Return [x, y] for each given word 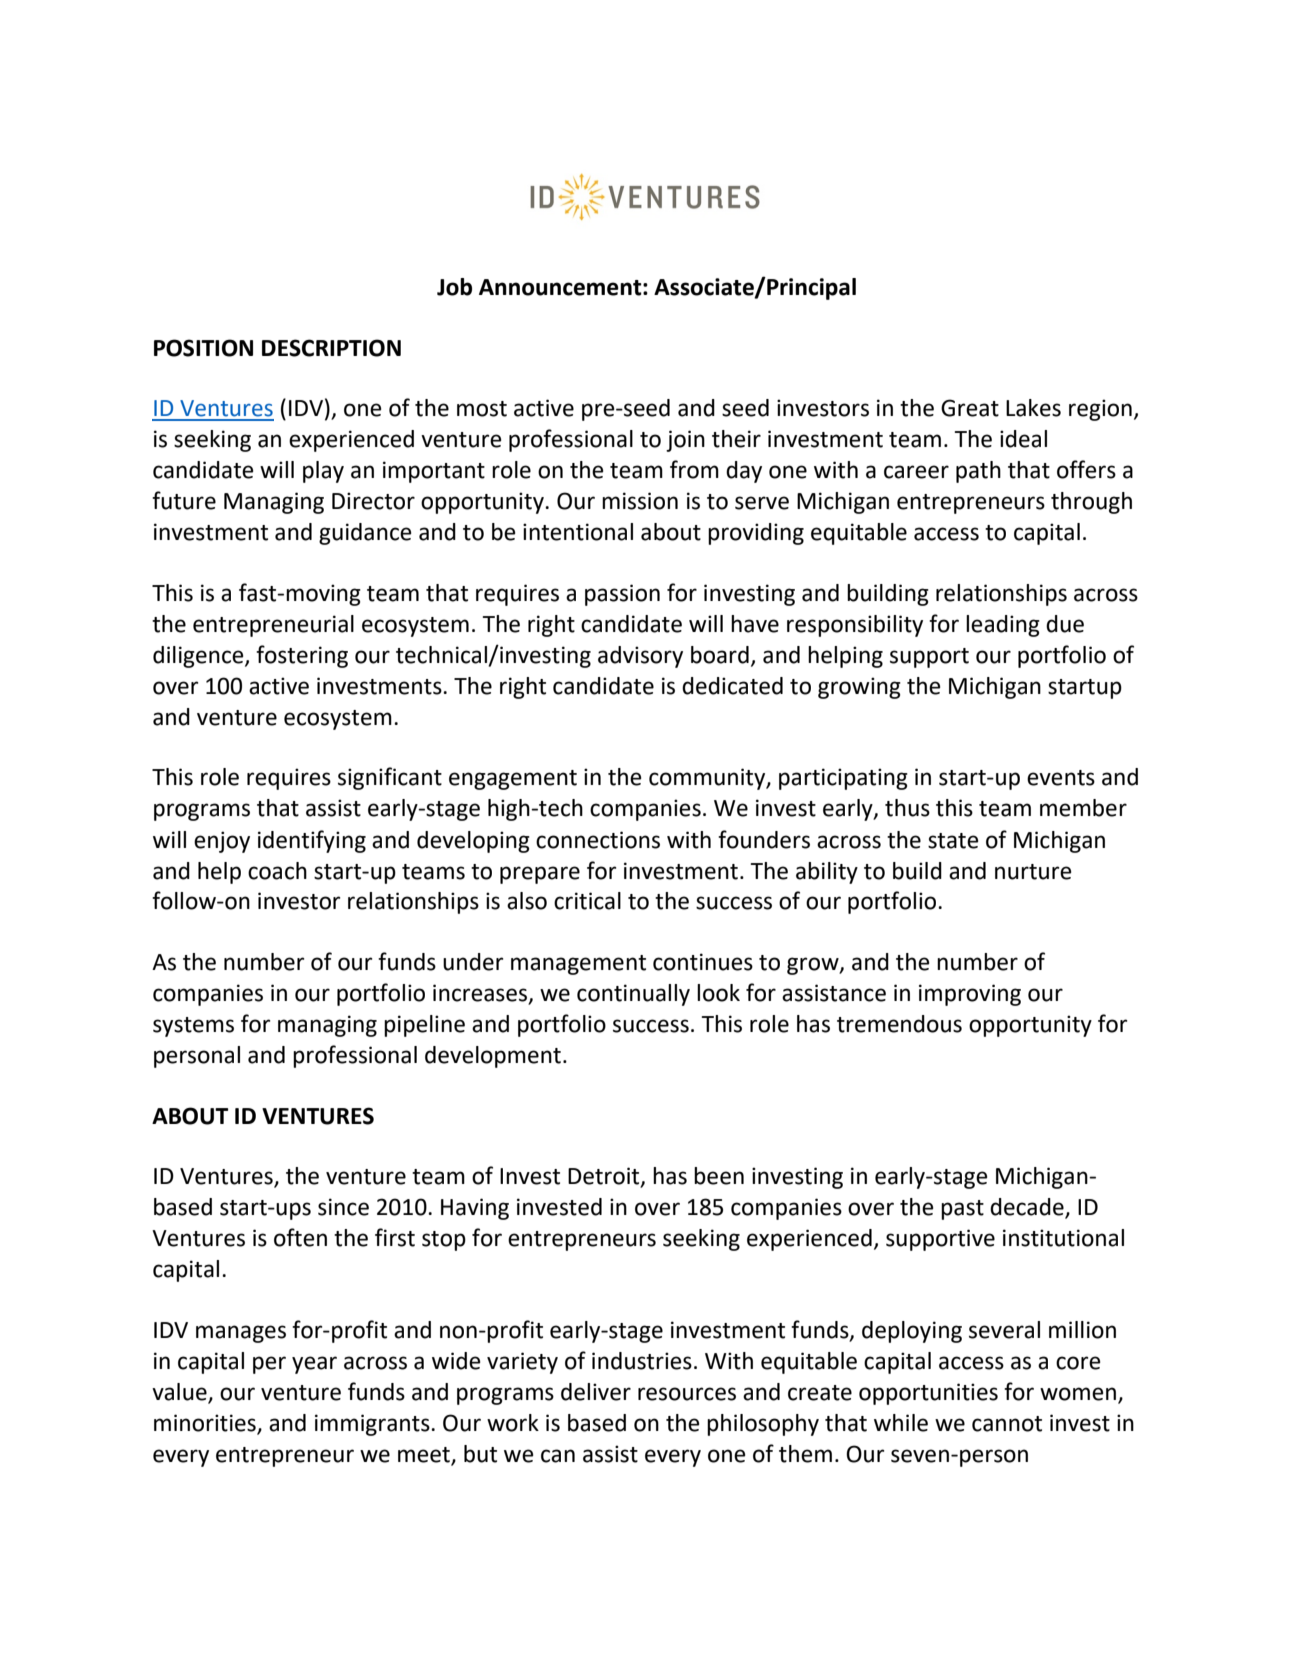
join [685, 441]
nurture [1033, 872]
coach [277, 871]
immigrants [373, 1425]
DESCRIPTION [331, 348]
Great [970, 408]
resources [687, 1394]
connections [598, 840]
